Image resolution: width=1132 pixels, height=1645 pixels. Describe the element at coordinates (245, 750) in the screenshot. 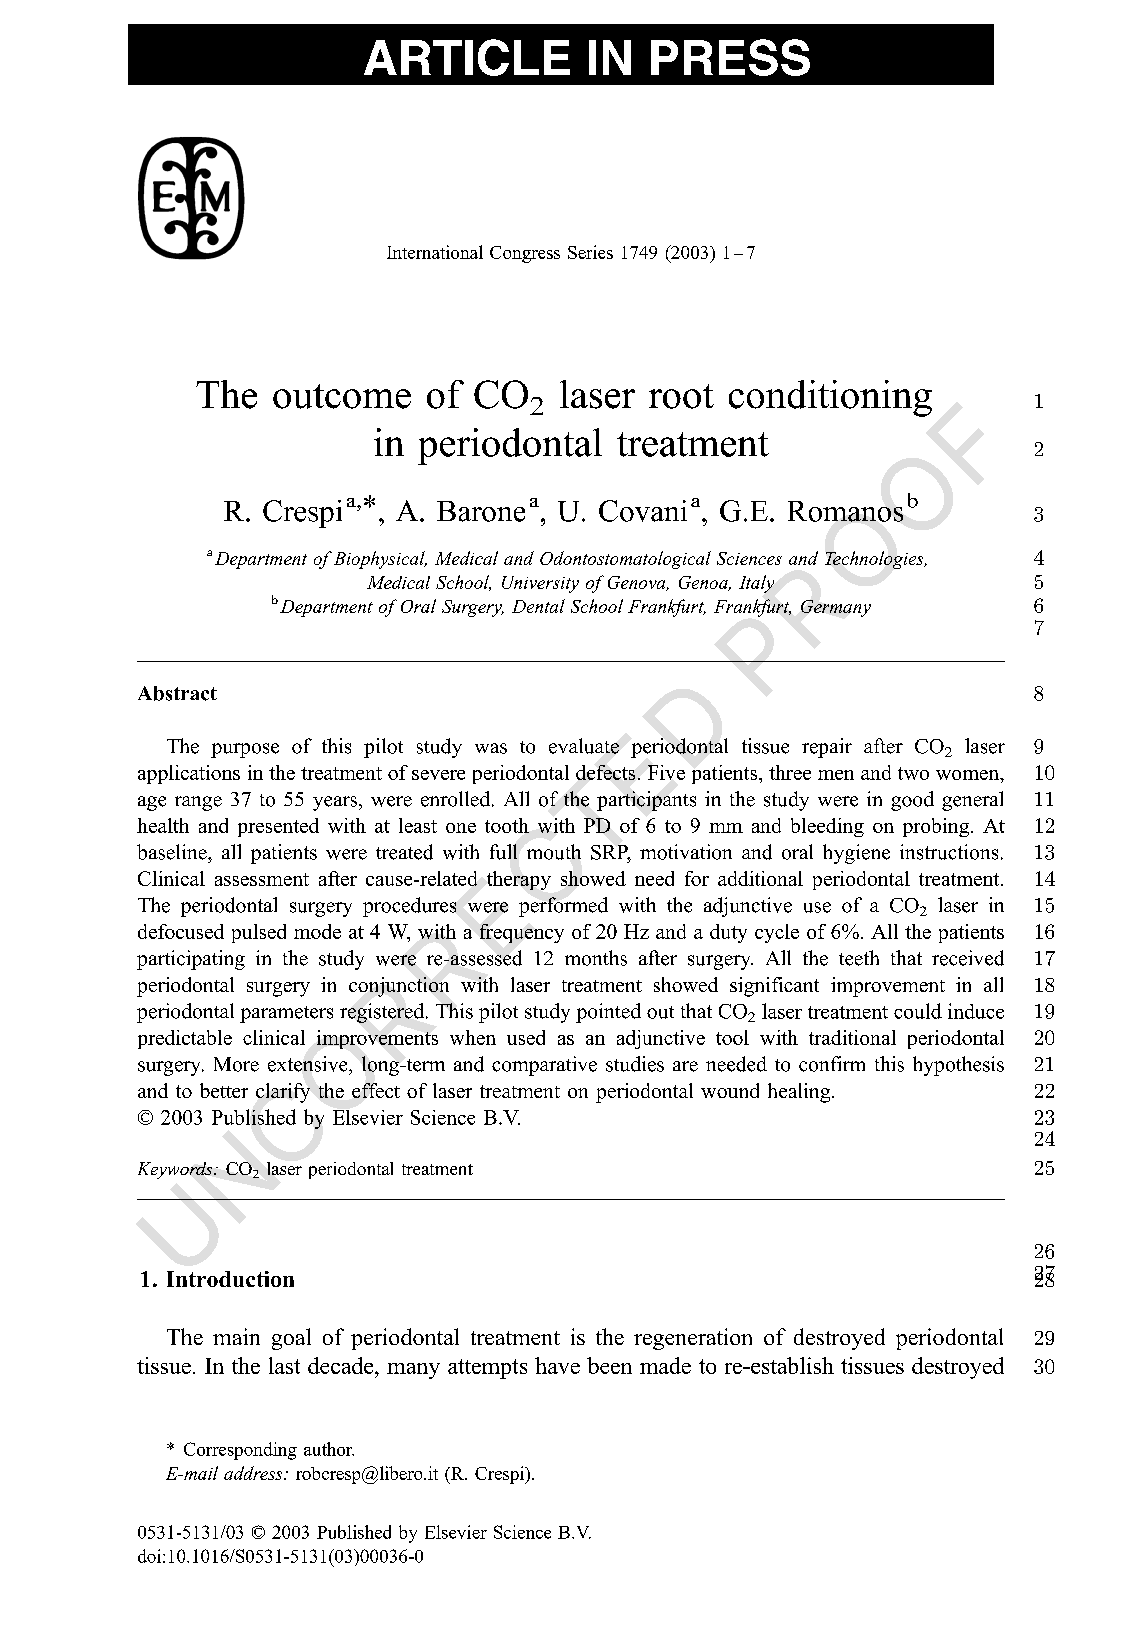

I see `purpose` at that location.
